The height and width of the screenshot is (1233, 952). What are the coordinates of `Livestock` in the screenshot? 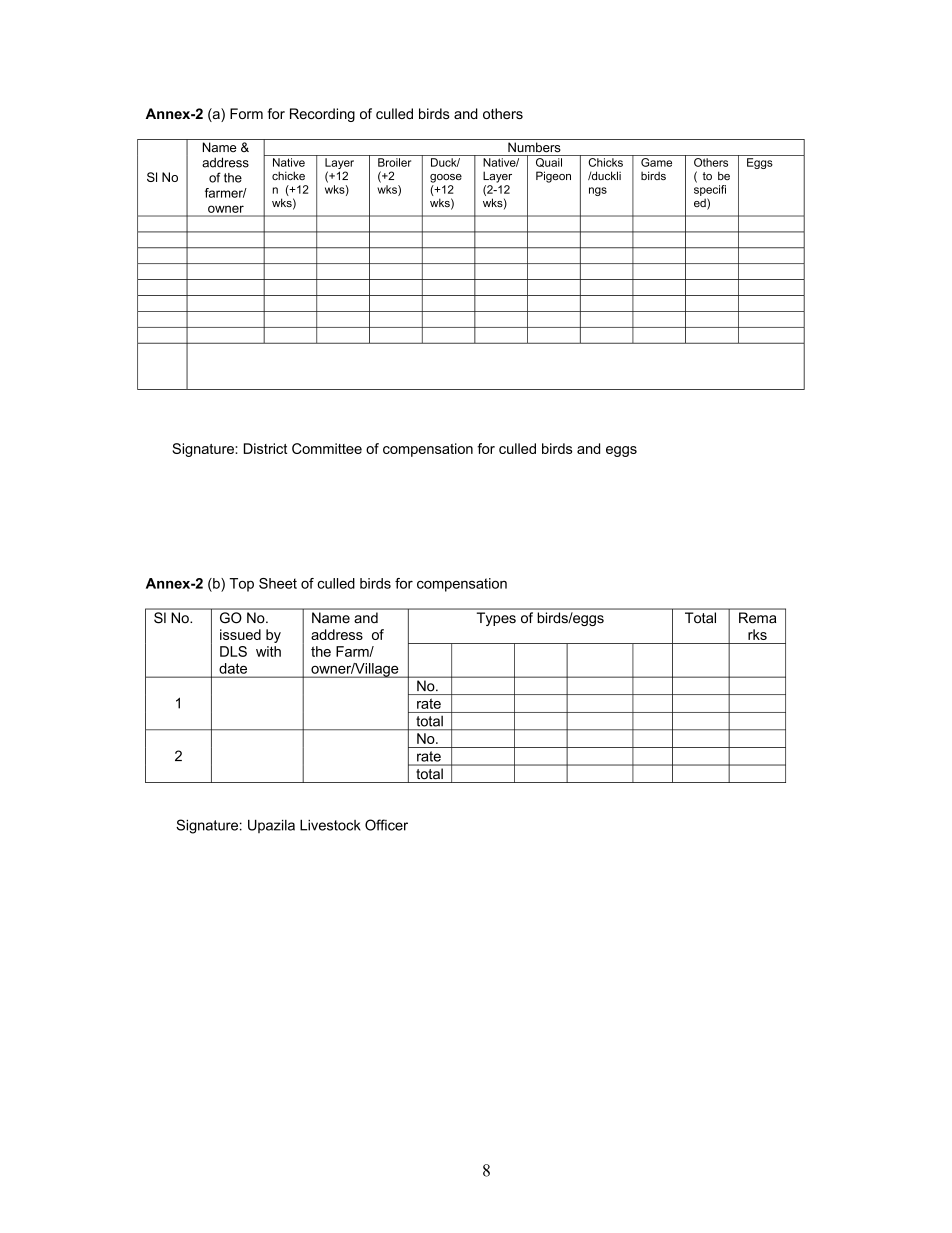 It's located at (330, 825).
